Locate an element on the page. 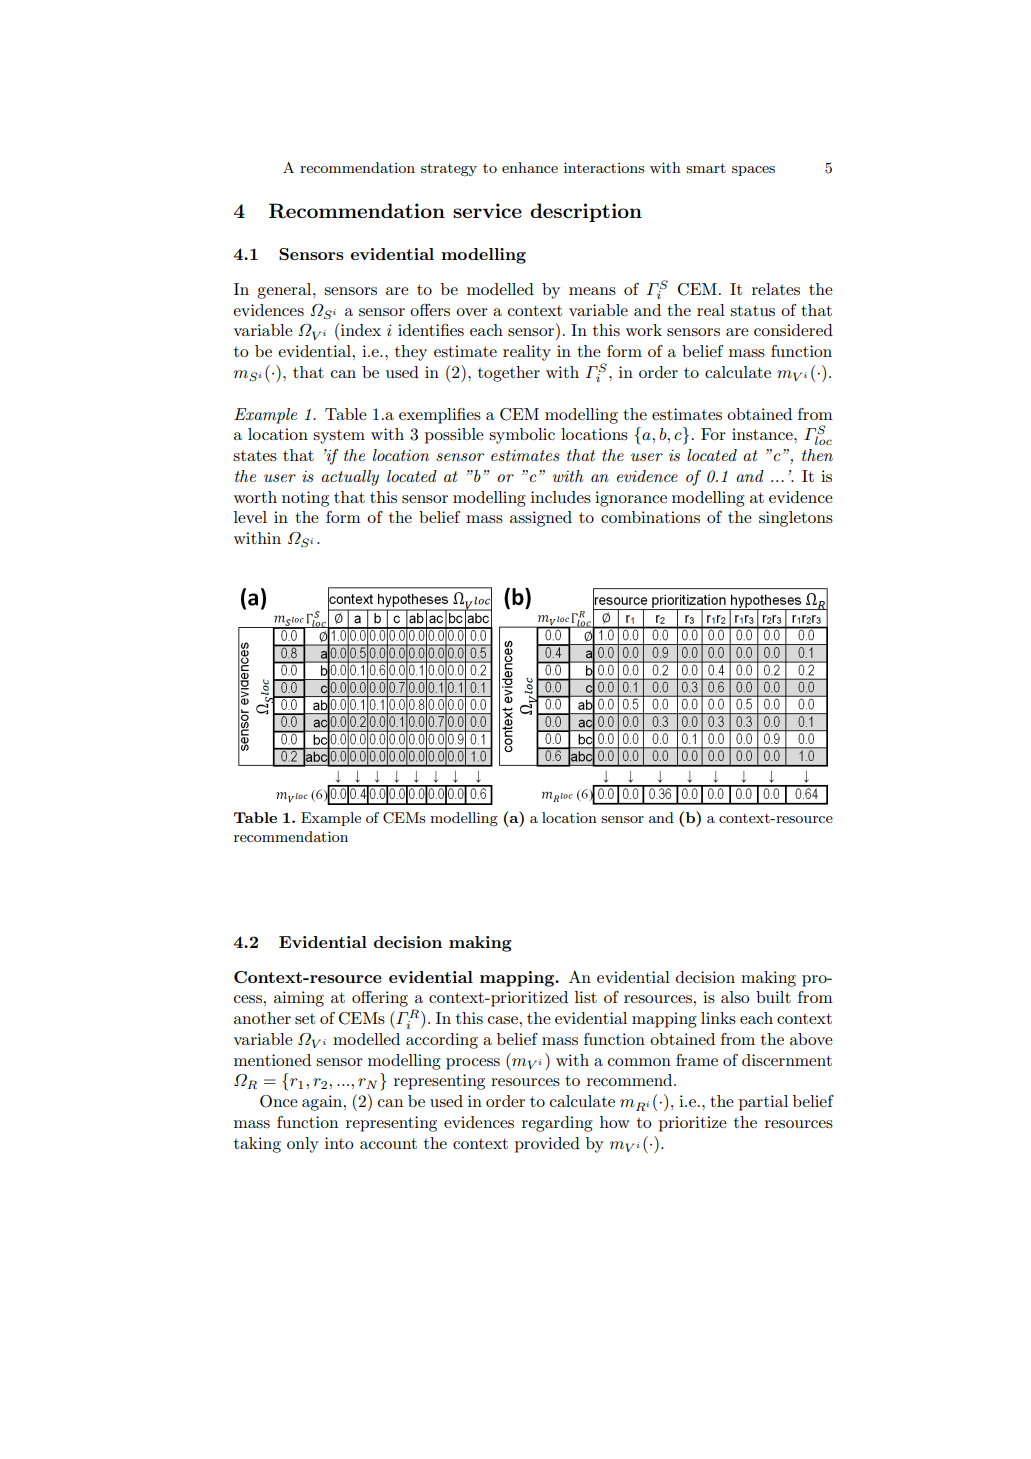  also is located at coordinates (735, 997).
